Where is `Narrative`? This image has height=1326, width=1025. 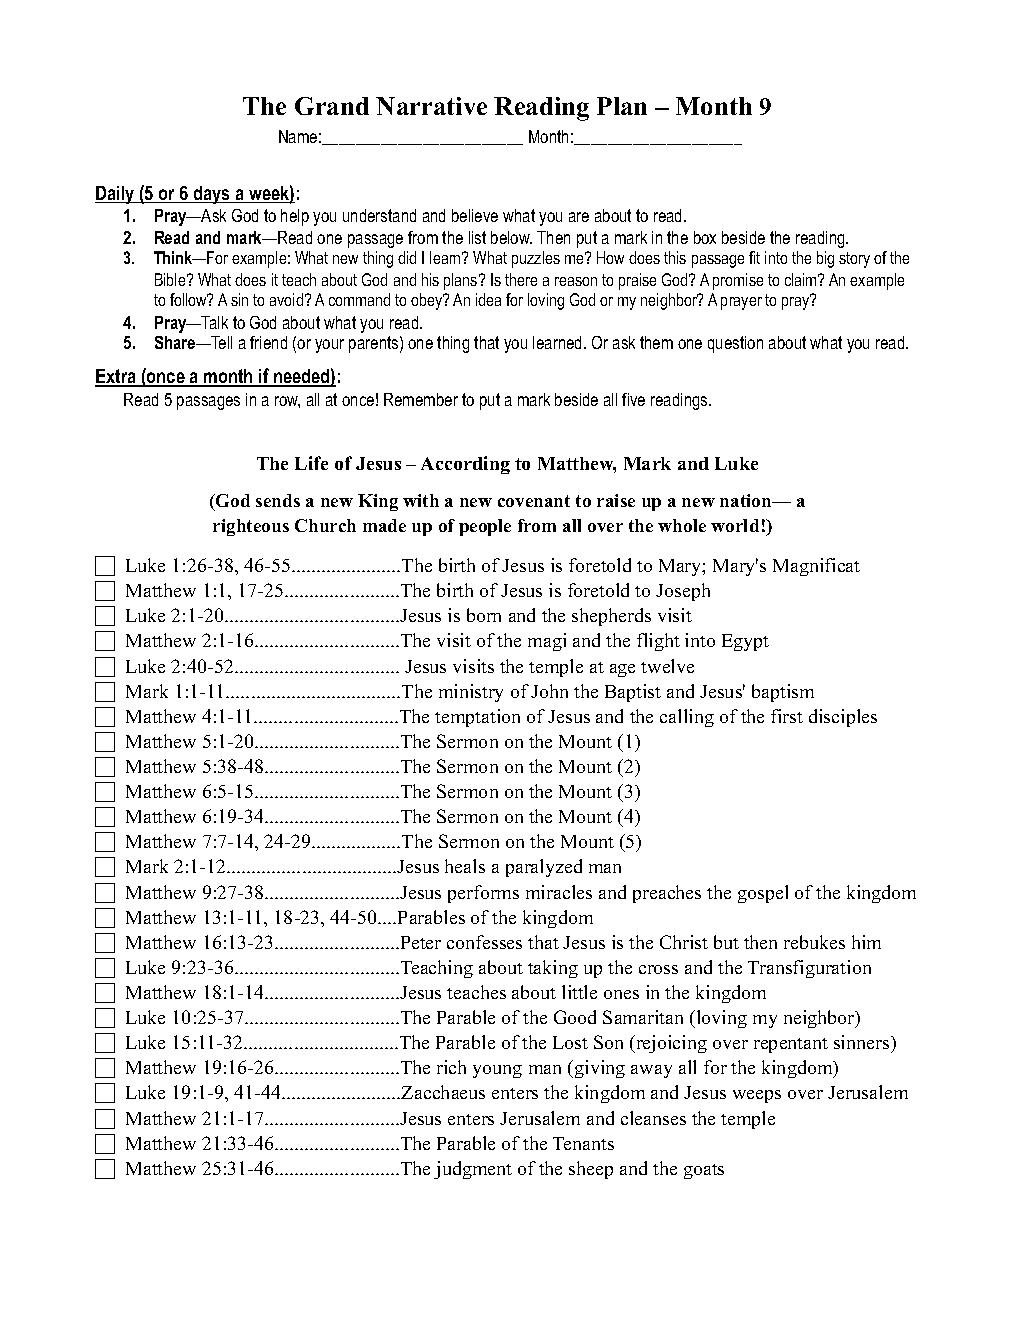
Narrative is located at coordinates (431, 106).
